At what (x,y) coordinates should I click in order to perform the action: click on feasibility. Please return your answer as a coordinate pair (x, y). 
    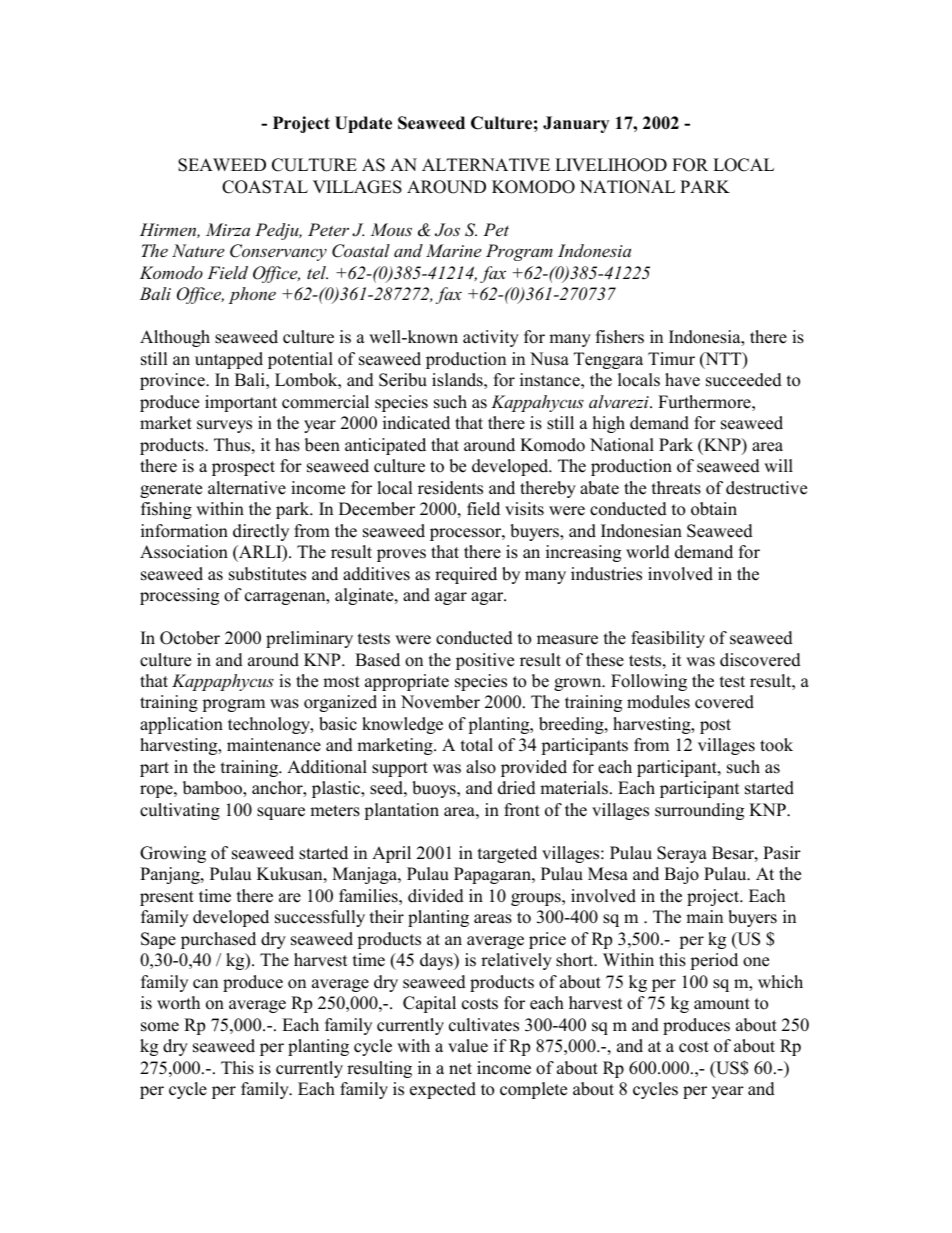
    Looking at the image, I should click on (668, 639).
